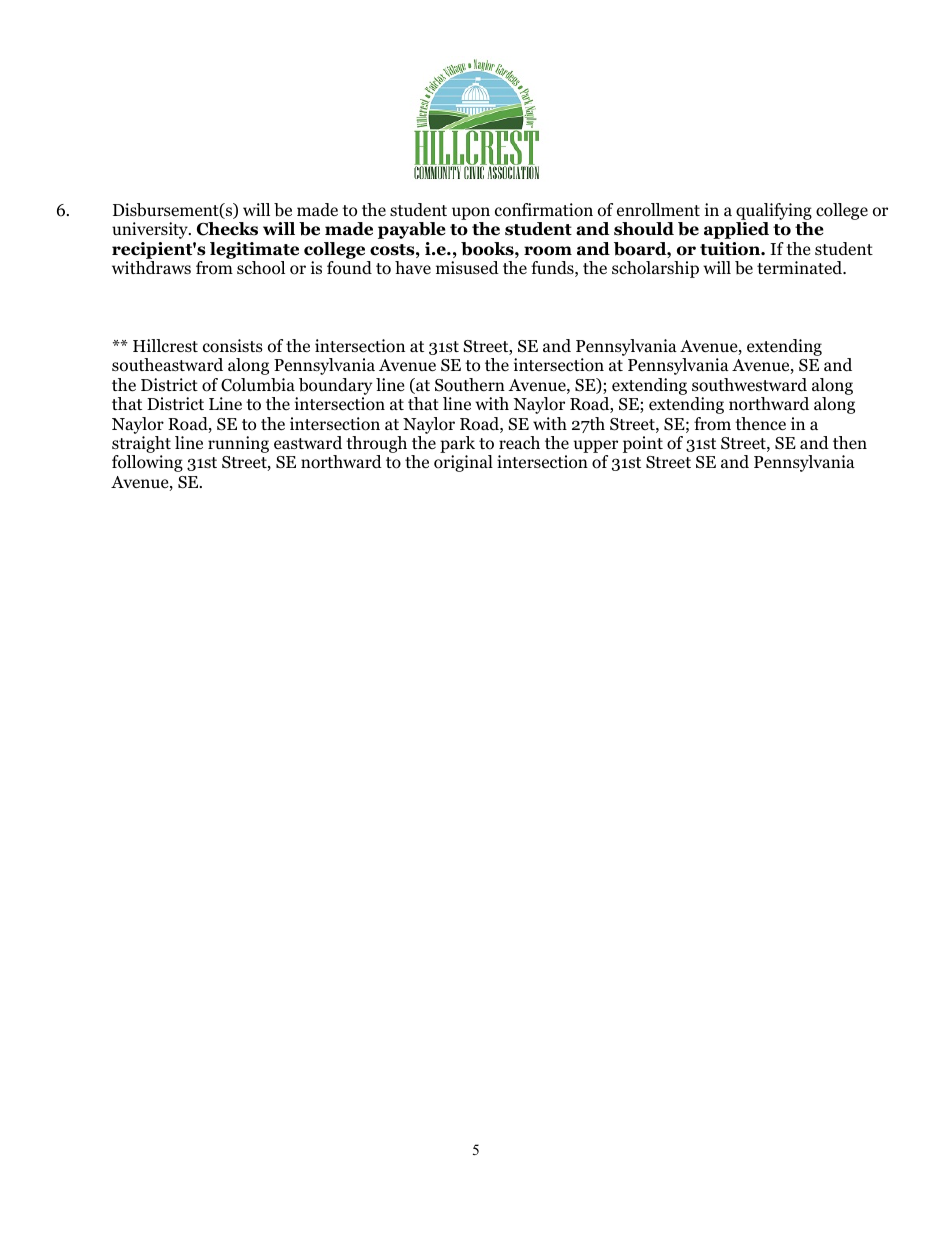 The image size is (952, 1233). What do you see at coordinates (774, 213) in the screenshot?
I see `qualifying` at bounding box center [774, 213].
